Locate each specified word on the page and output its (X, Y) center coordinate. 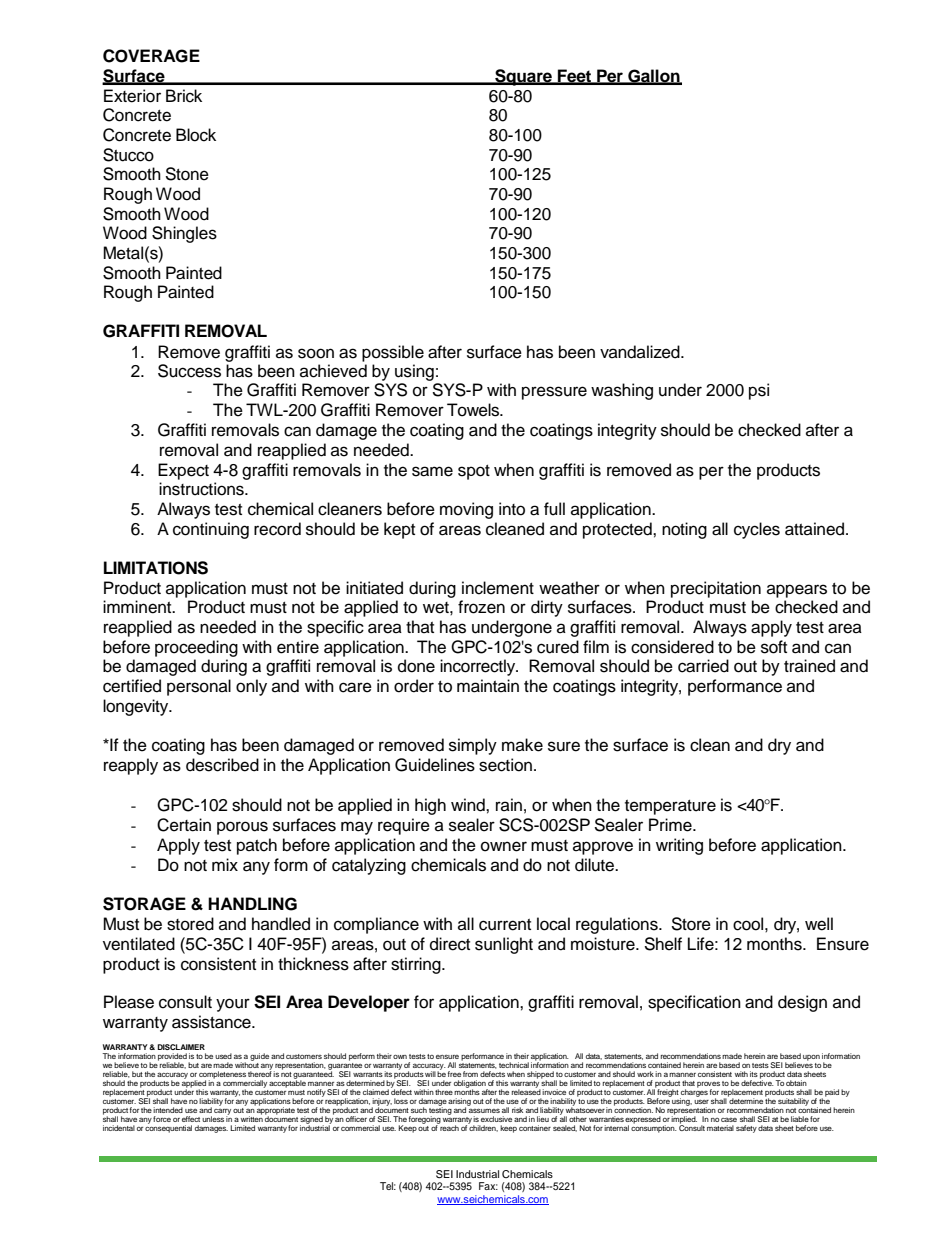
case (729, 1120)
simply (473, 746)
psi (759, 391)
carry (222, 1113)
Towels (474, 410)
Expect (183, 471)
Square (523, 77)
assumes (484, 1110)
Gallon (654, 76)
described (222, 765)
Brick (184, 96)
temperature (670, 807)
